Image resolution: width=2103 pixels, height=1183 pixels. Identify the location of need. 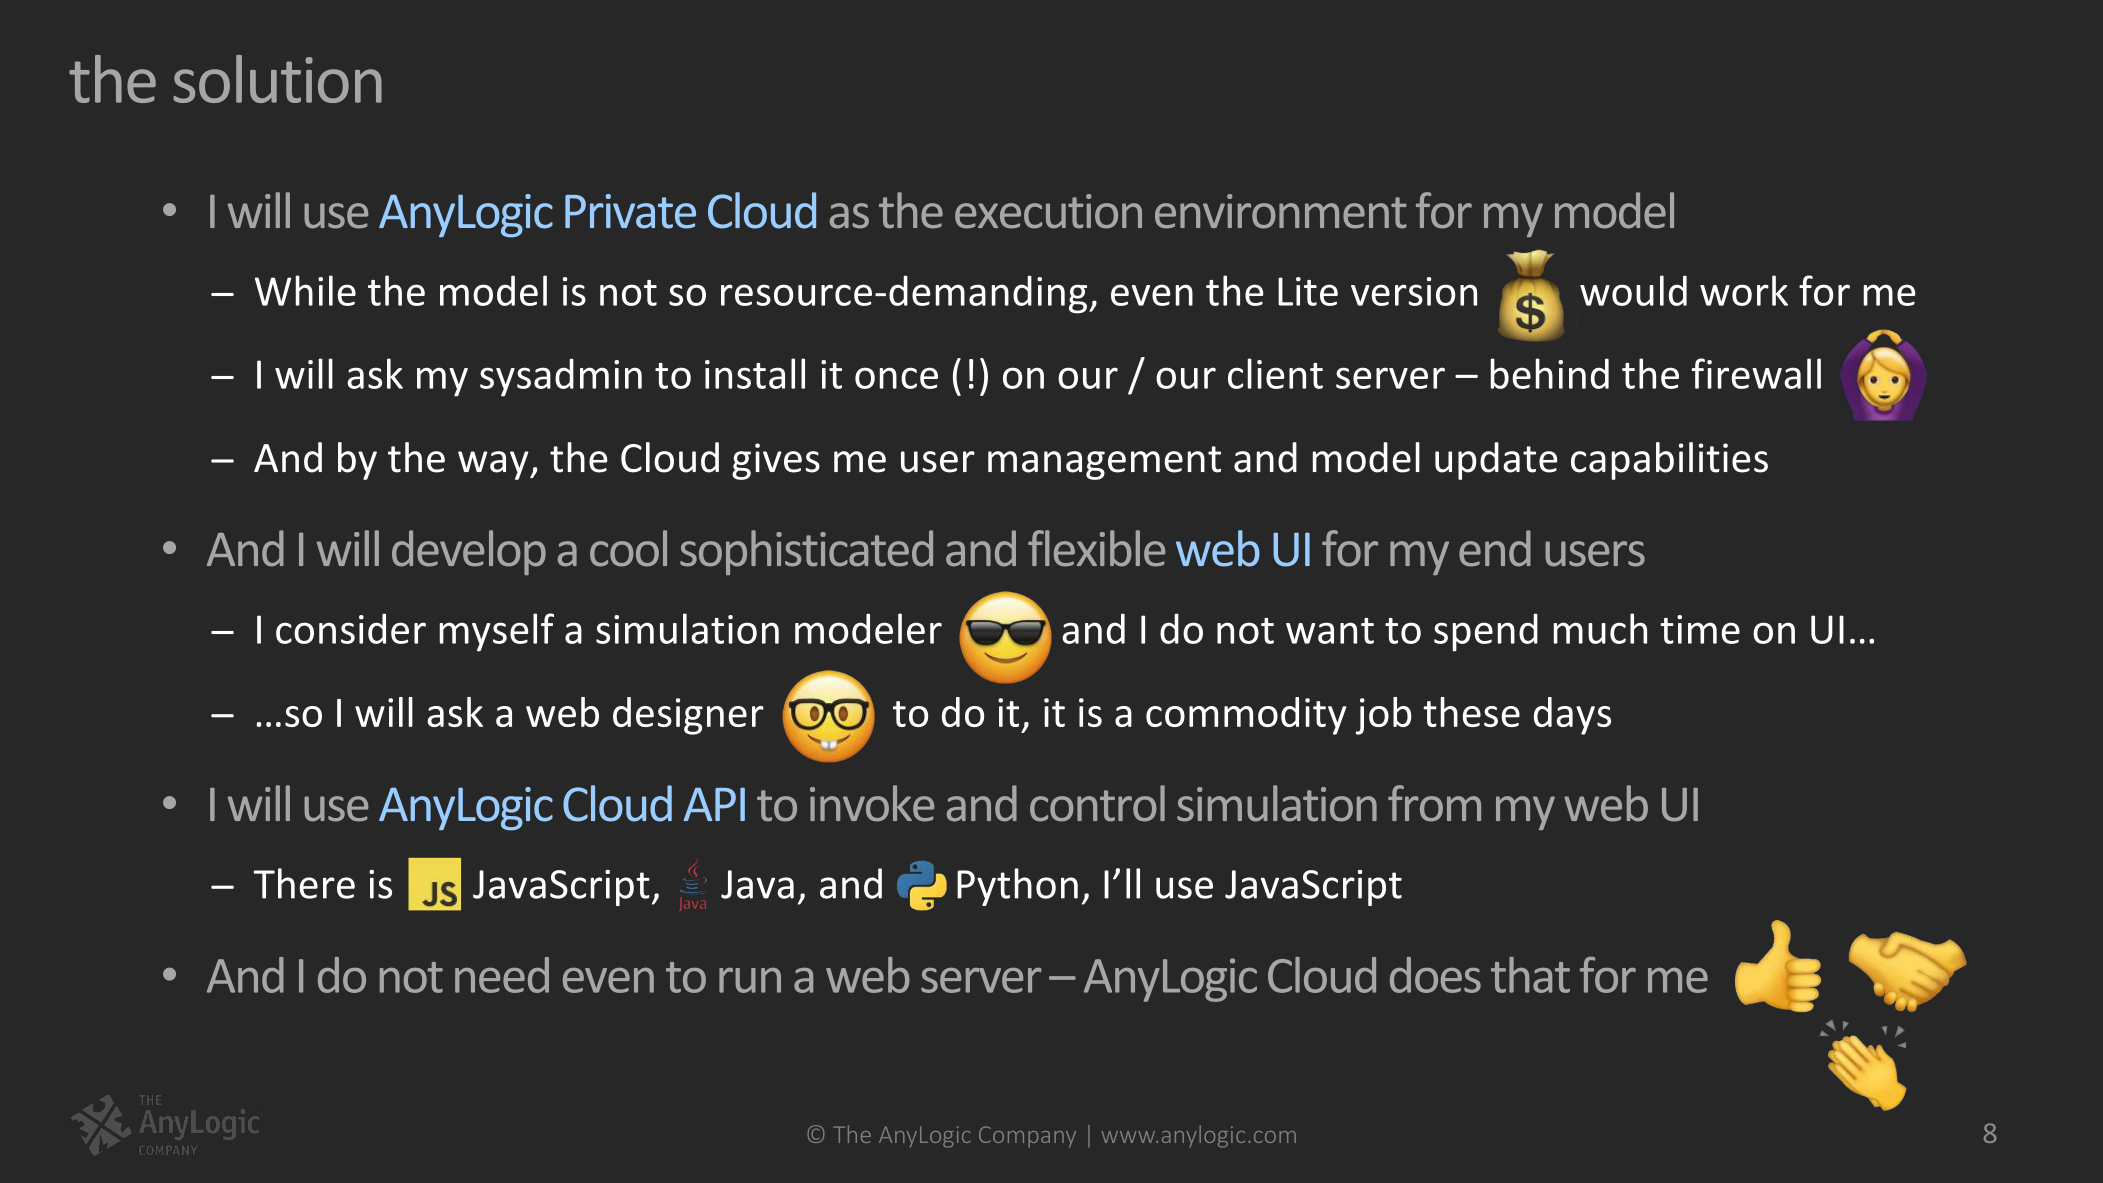
(502, 975).
